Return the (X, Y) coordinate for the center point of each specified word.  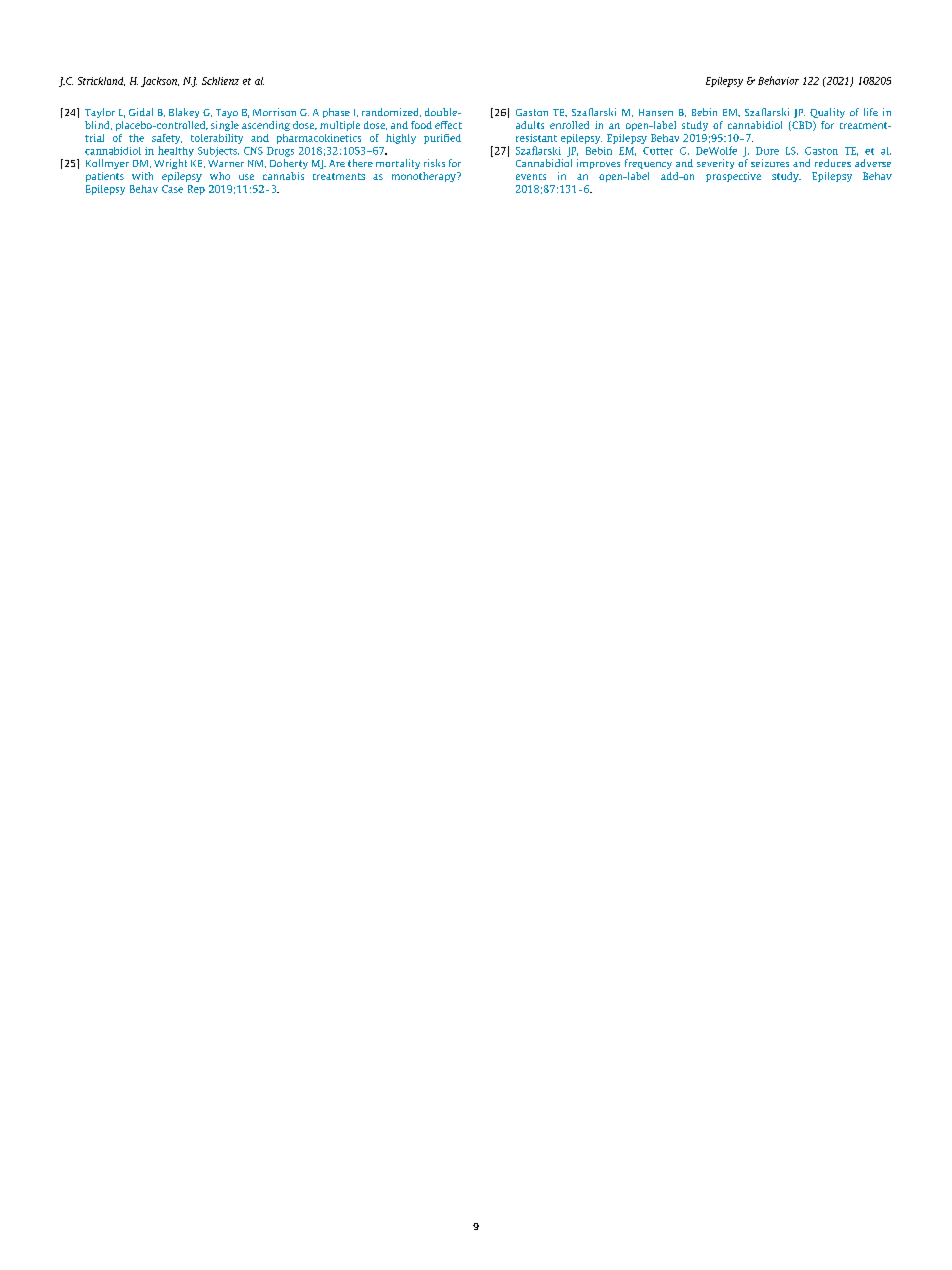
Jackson (160, 82)
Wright (170, 164)
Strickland (101, 81)
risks (434, 163)
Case (172, 189)
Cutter (658, 151)
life (871, 112)
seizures (770, 163)
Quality (827, 113)
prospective (733, 177)
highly (401, 139)
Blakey (184, 113)
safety (167, 139)
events (531, 177)
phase (336, 113)
